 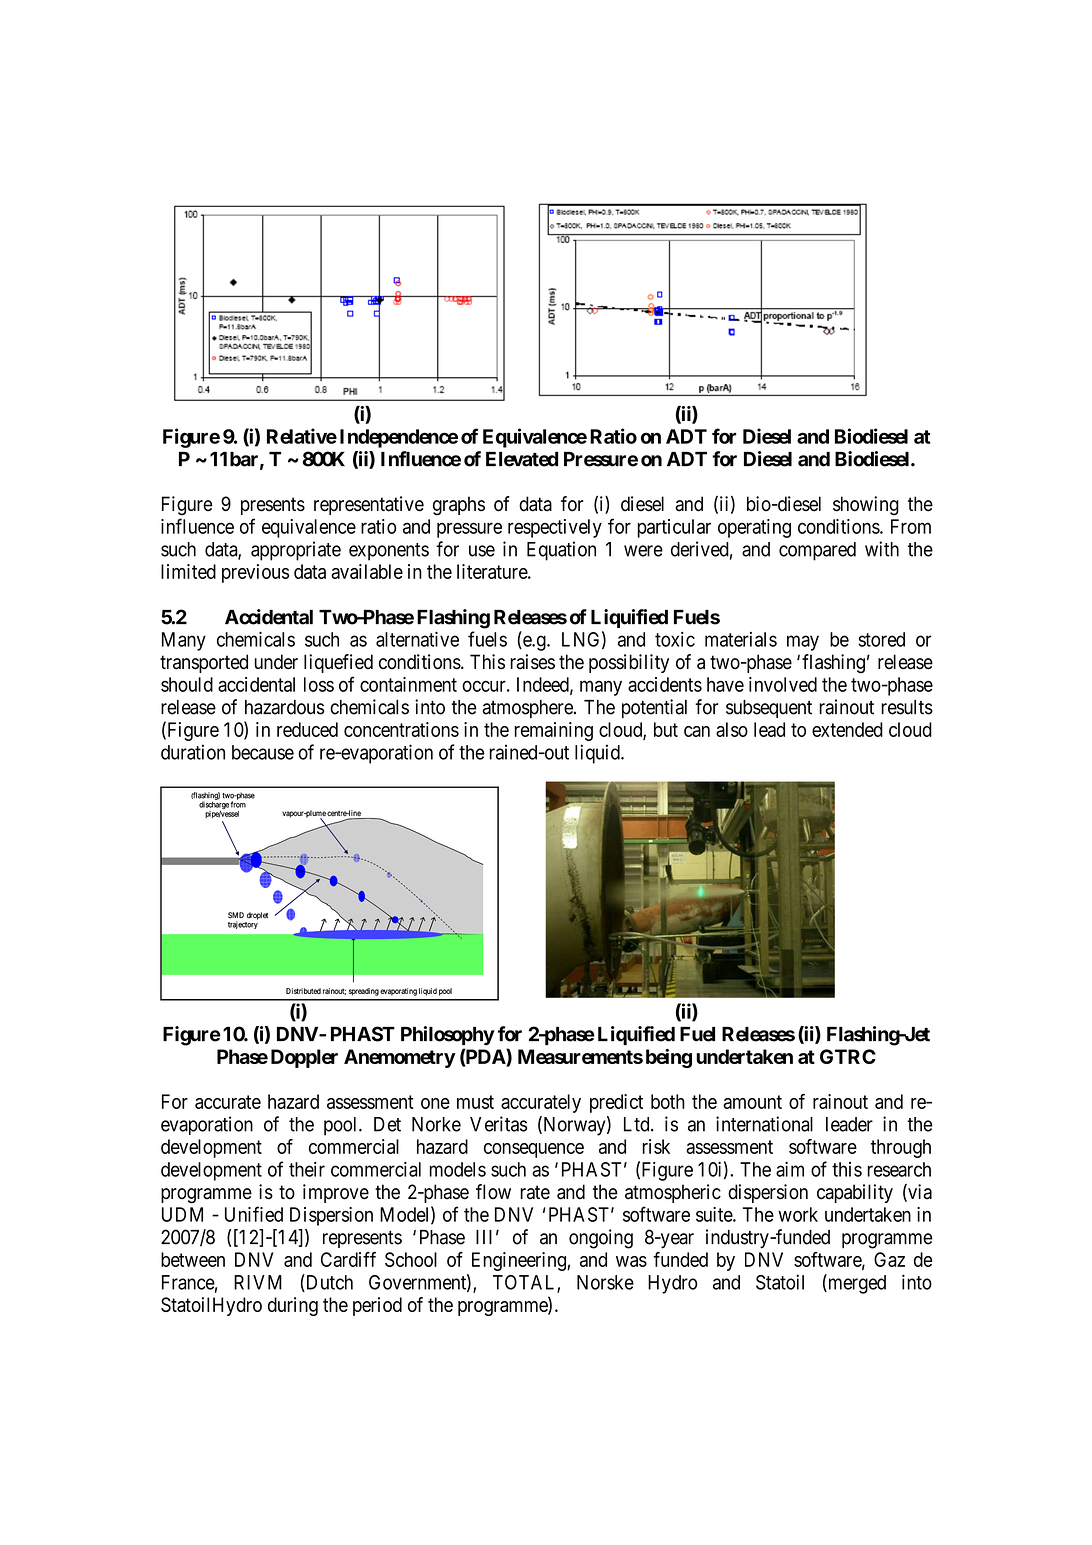 I want to click on Engineering, so click(x=520, y=1261).
